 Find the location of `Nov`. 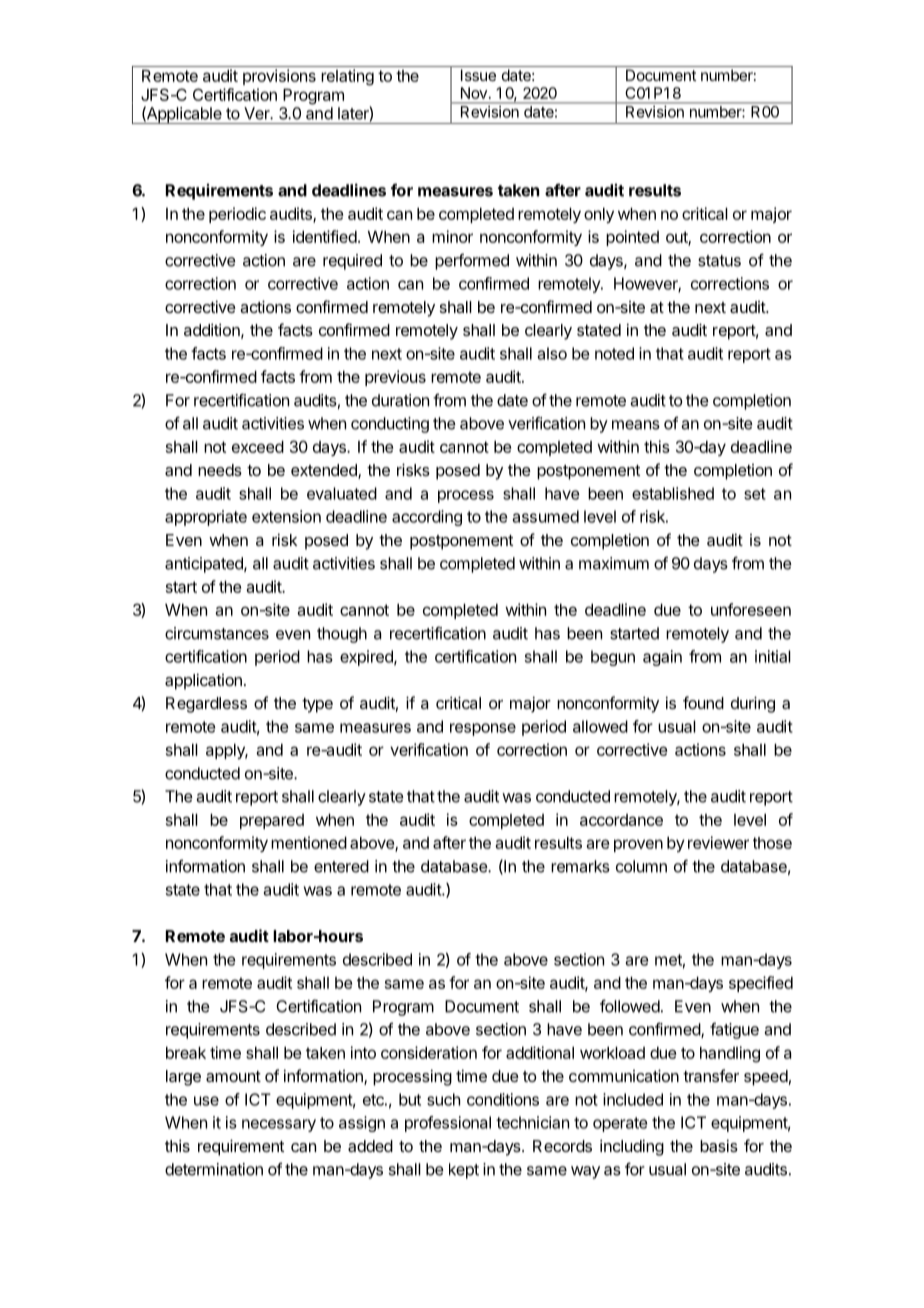

Nov is located at coordinates (474, 93).
